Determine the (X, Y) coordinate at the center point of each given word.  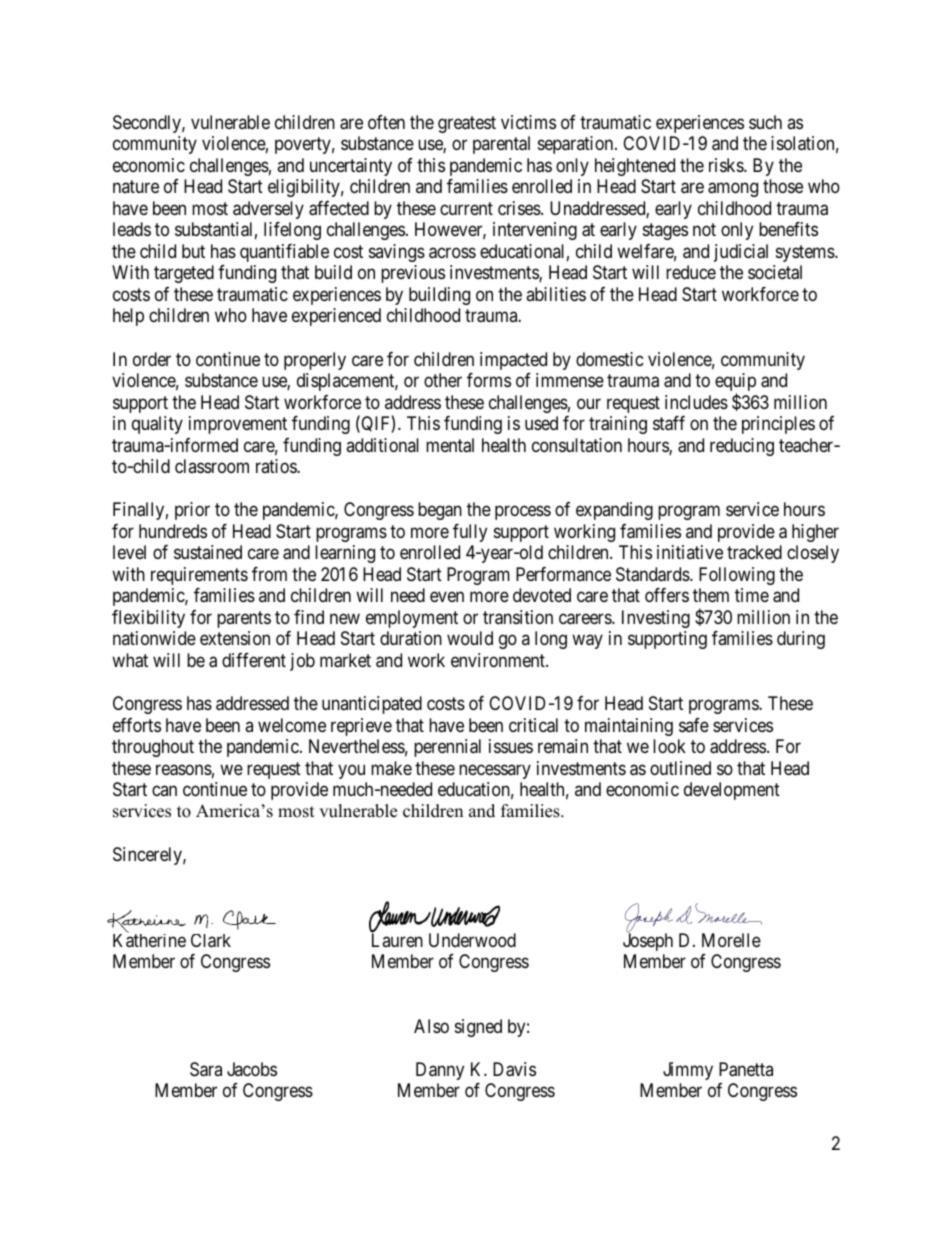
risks (727, 165)
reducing (742, 447)
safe (694, 725)
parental (501, 145)
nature (136, 187)
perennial (447, 748)
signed (478, 1028)
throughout (153, 748)
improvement (238, 425)
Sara (206, 1069)
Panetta (746, 1069)
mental (450, 445)
